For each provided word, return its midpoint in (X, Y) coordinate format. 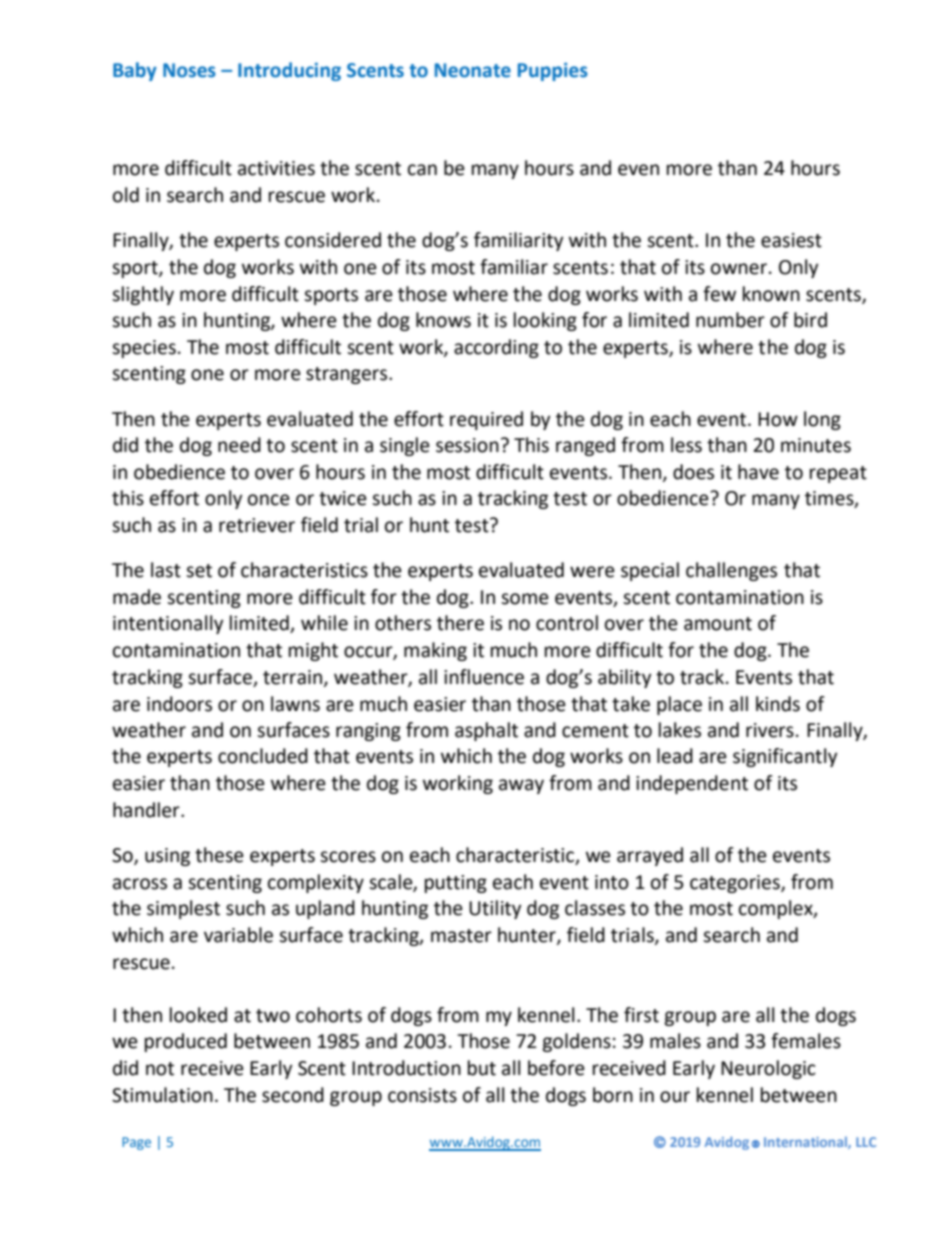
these (219, 855)
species (144, 349)
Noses (189, 70)
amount (718, 624)
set (199, 571)
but (482, 1068)
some (525, 599)
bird (810, 320)
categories (736, 884)
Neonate (473, 70)
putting (456, 884)
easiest (791, 240)
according (496, 348)
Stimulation (162, 1095)
